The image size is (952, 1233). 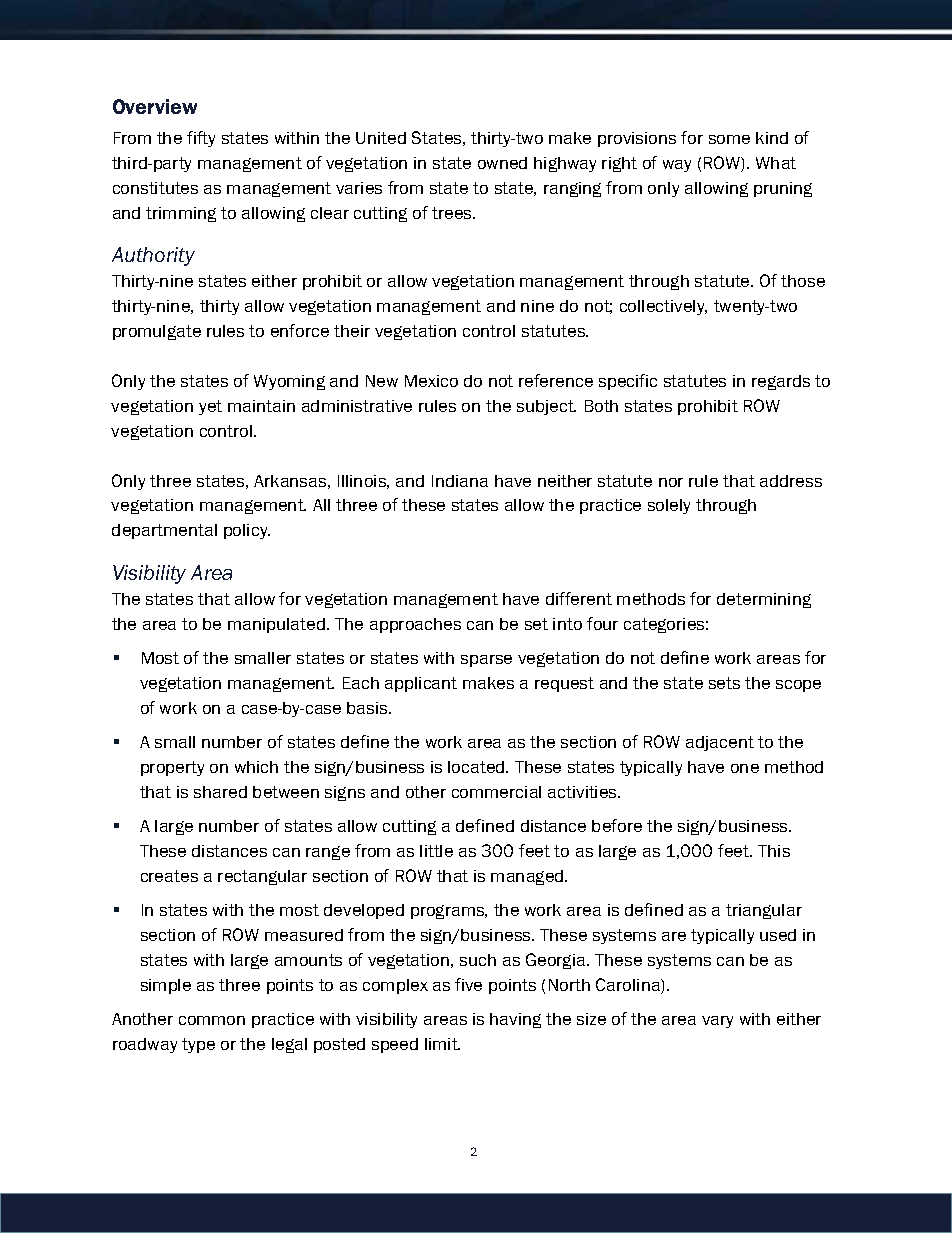 I want to click on owned, so click(x=502, y=163).
